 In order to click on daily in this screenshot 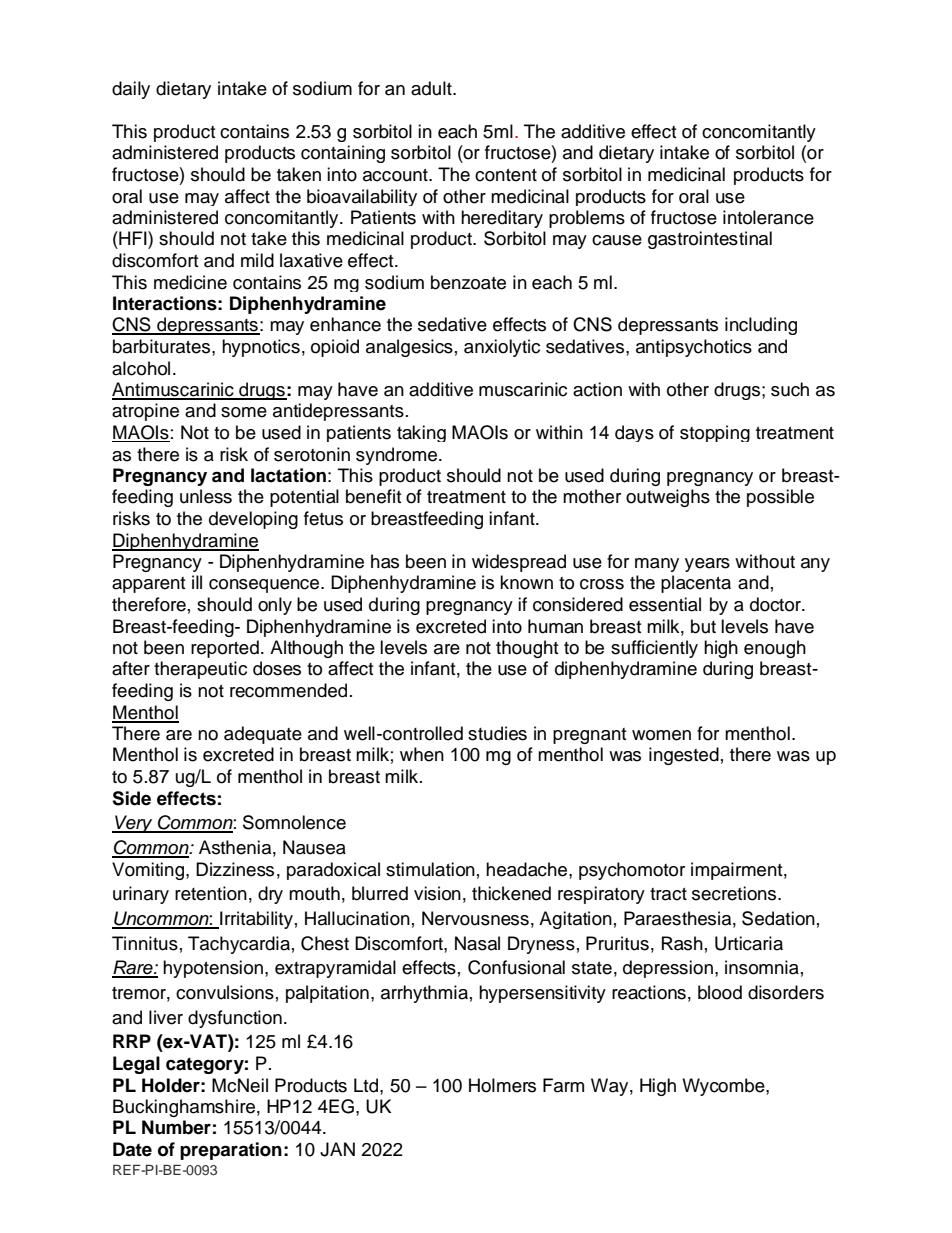, I will do `click(131, 90)`.
